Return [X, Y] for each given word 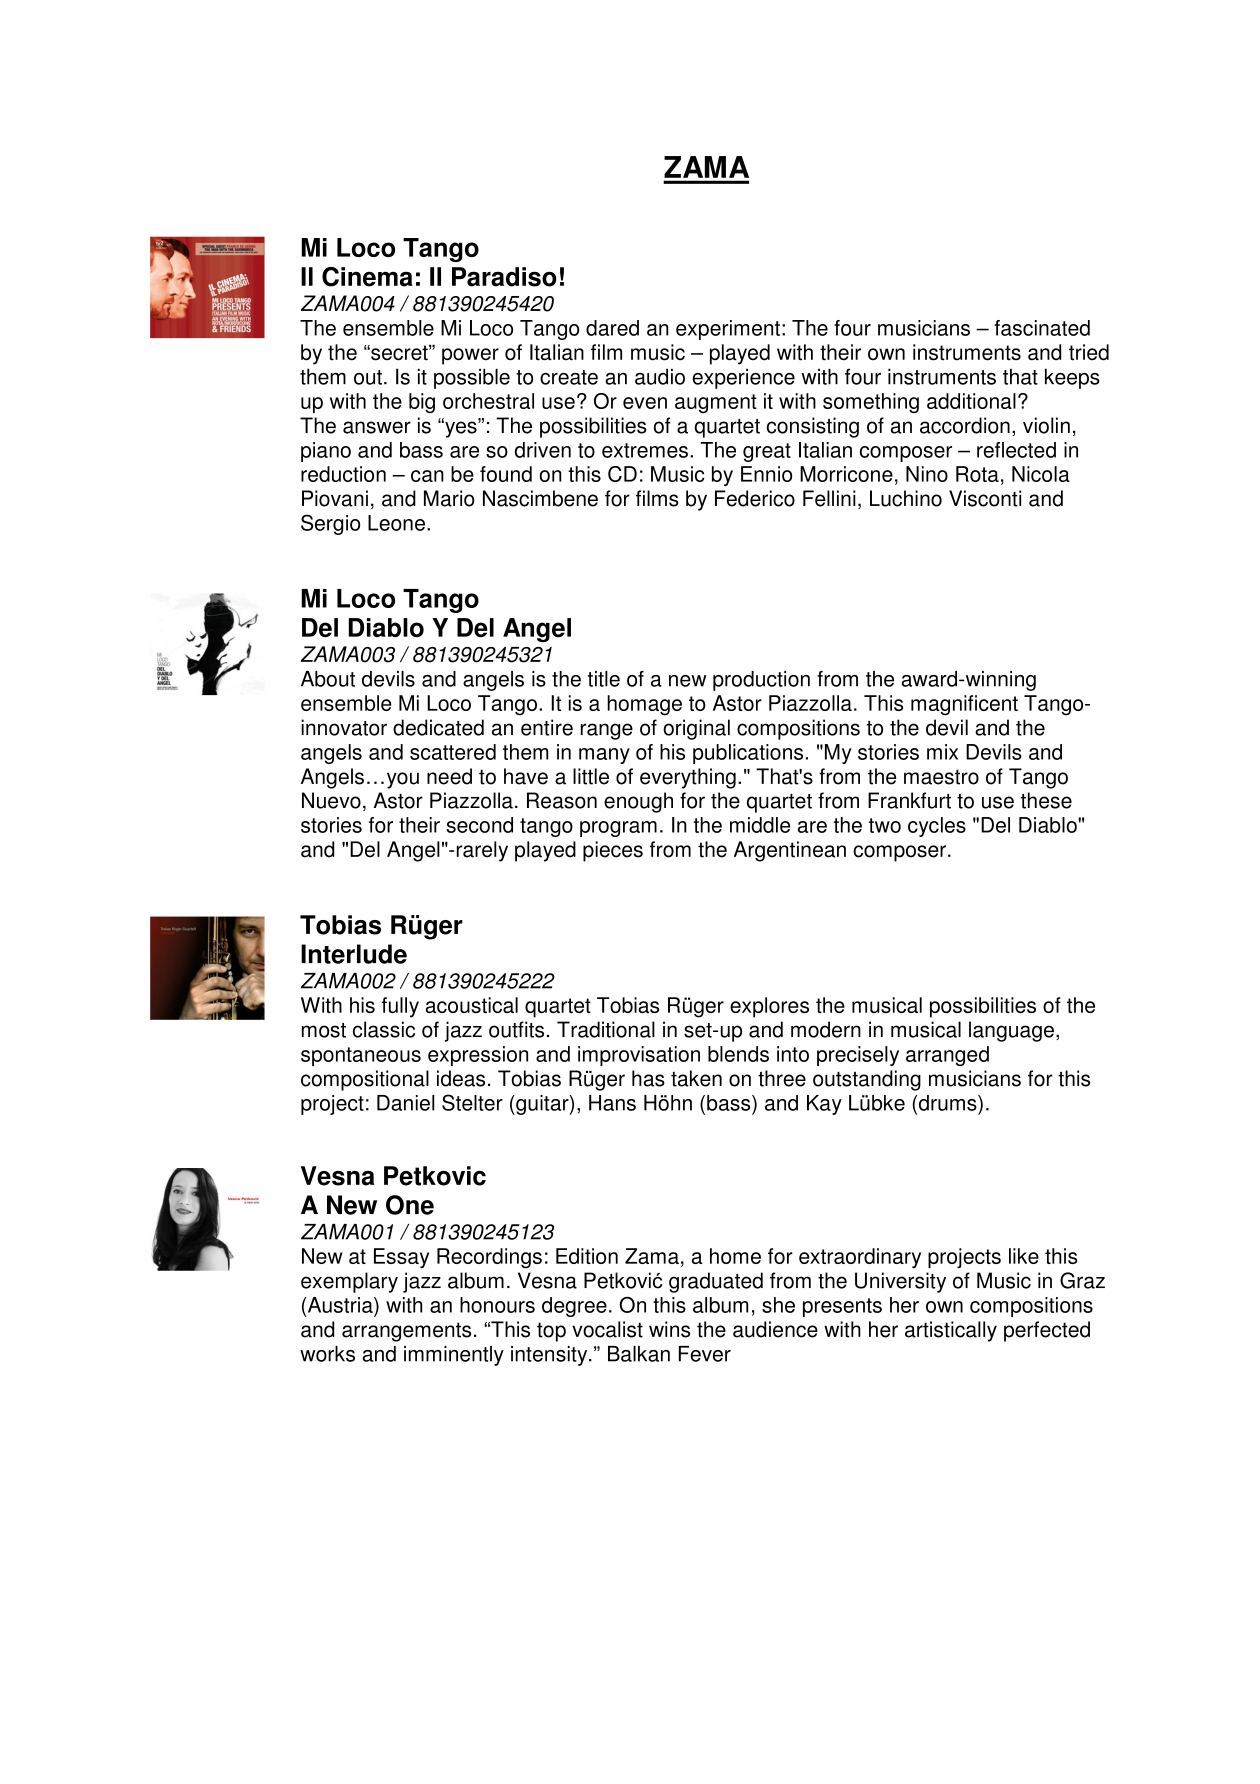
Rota [977, 474]
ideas [461, 1078]
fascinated [1042, 328]
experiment [728, 330]
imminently [454, 1356]
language [1011, 1031]
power [470, 356]
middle [760, 825]
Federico [755, 498]
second [479, 825]
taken [696, 1078]
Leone [396, 523]
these [1046, 800]
